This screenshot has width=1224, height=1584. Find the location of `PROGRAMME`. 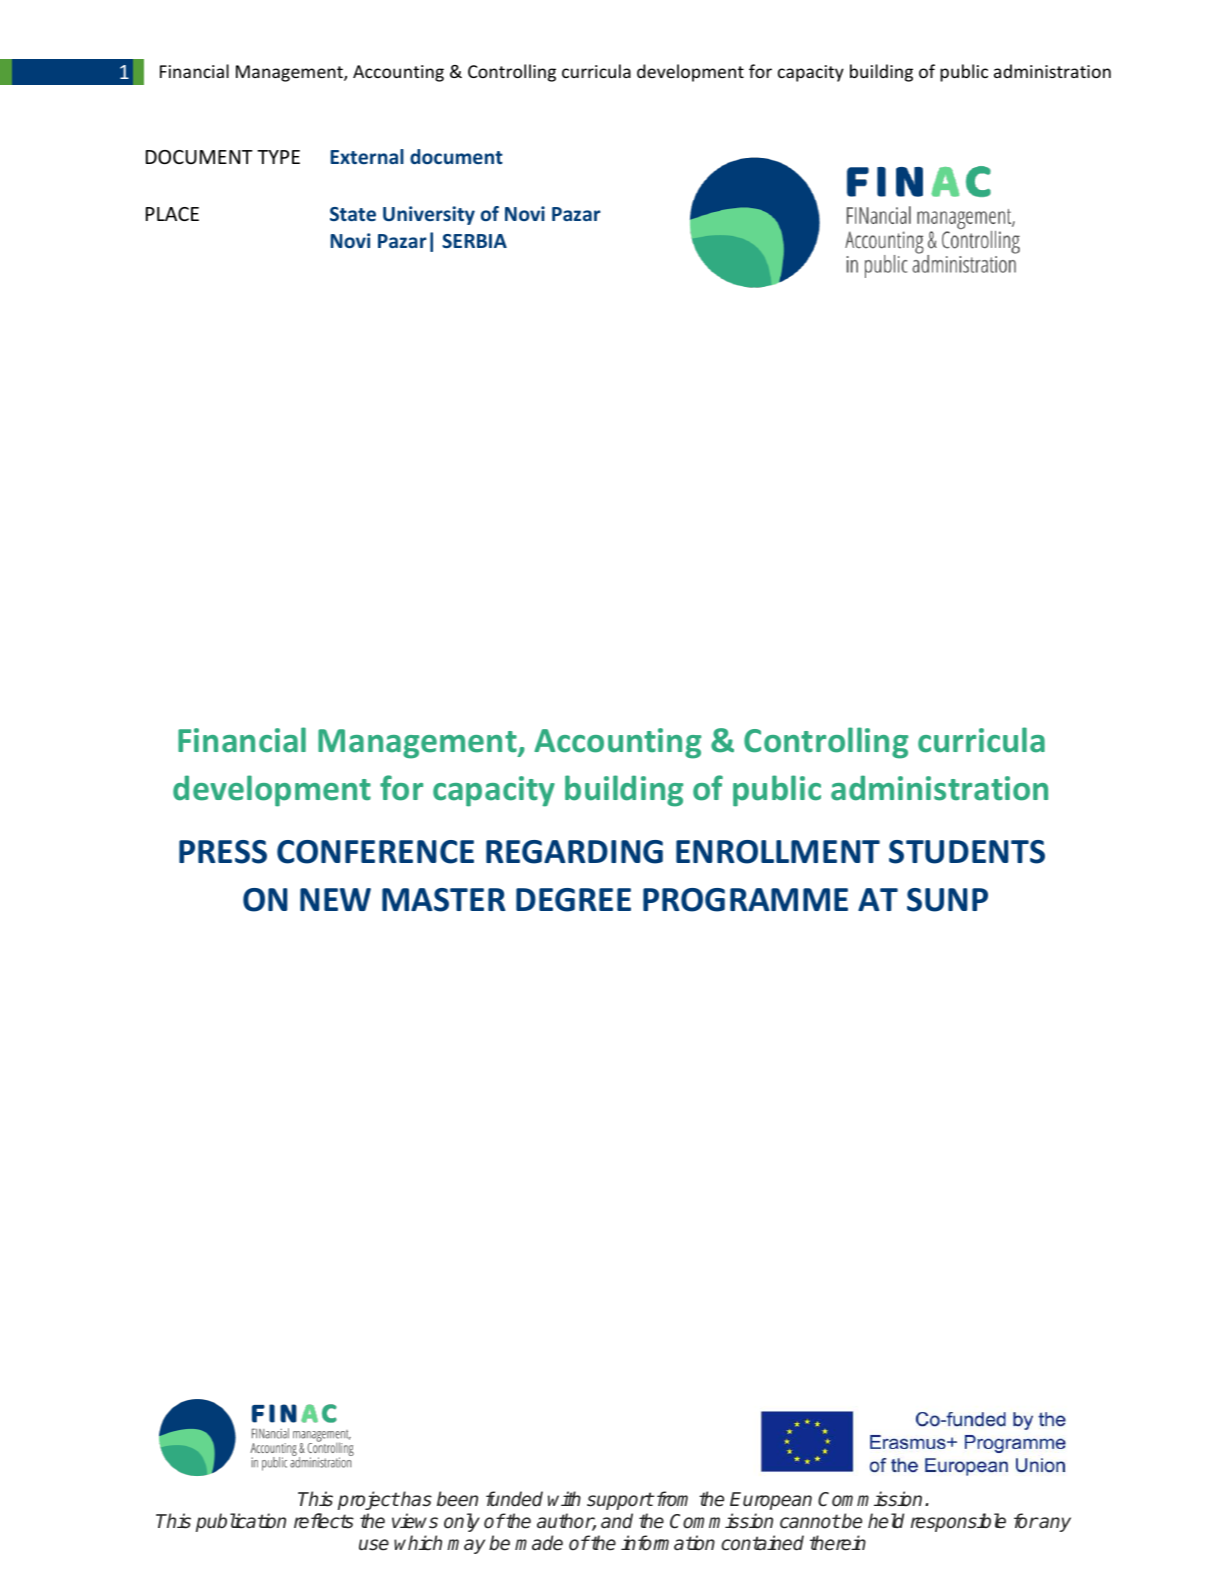

PROGRAMME is located at coordinates (745, 900).
